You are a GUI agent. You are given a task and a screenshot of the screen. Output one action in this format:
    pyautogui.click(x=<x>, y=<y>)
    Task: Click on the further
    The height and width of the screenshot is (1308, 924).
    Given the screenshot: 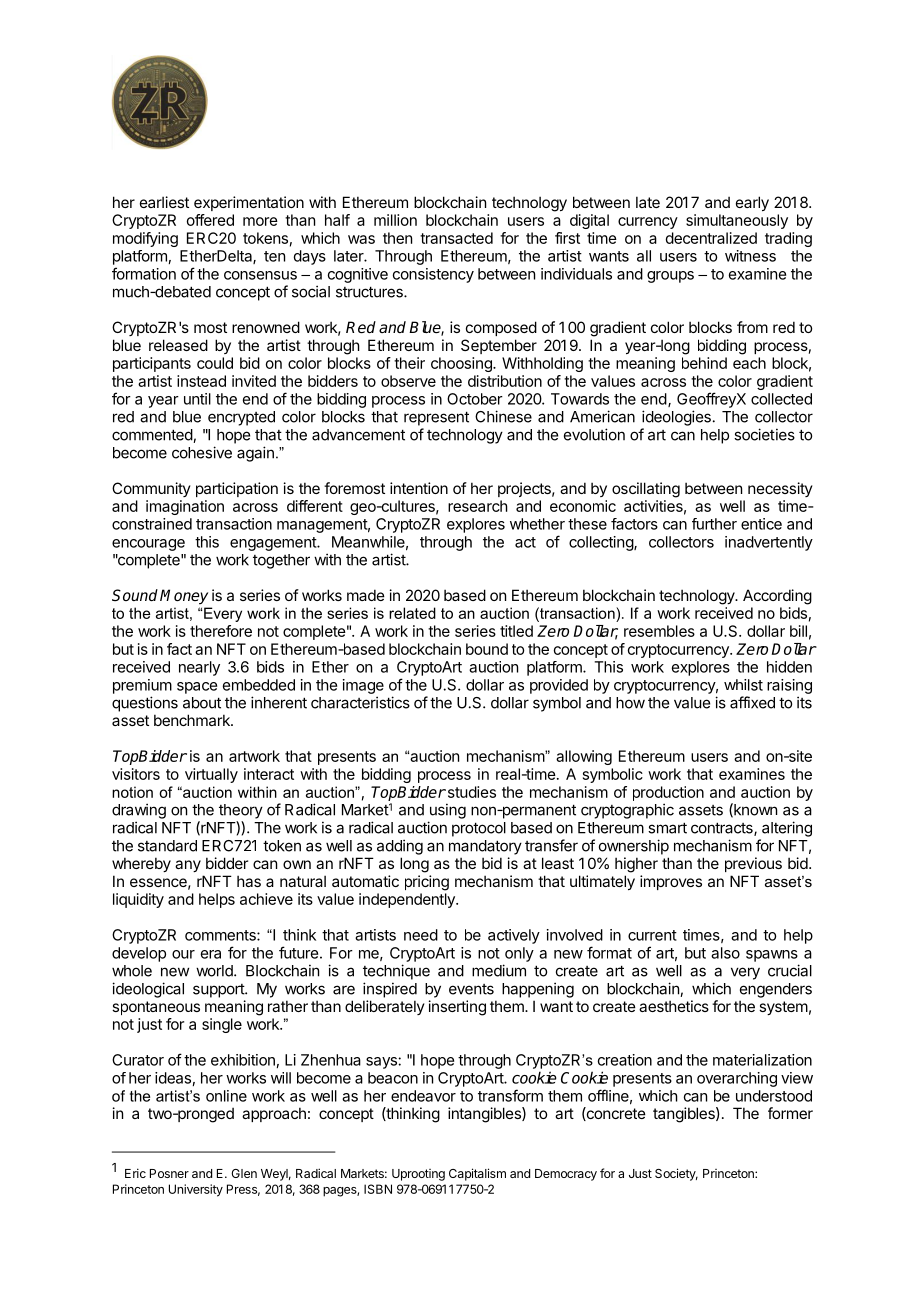 What is the action you would take?
    pyautogui.click(x=714, y=524)
